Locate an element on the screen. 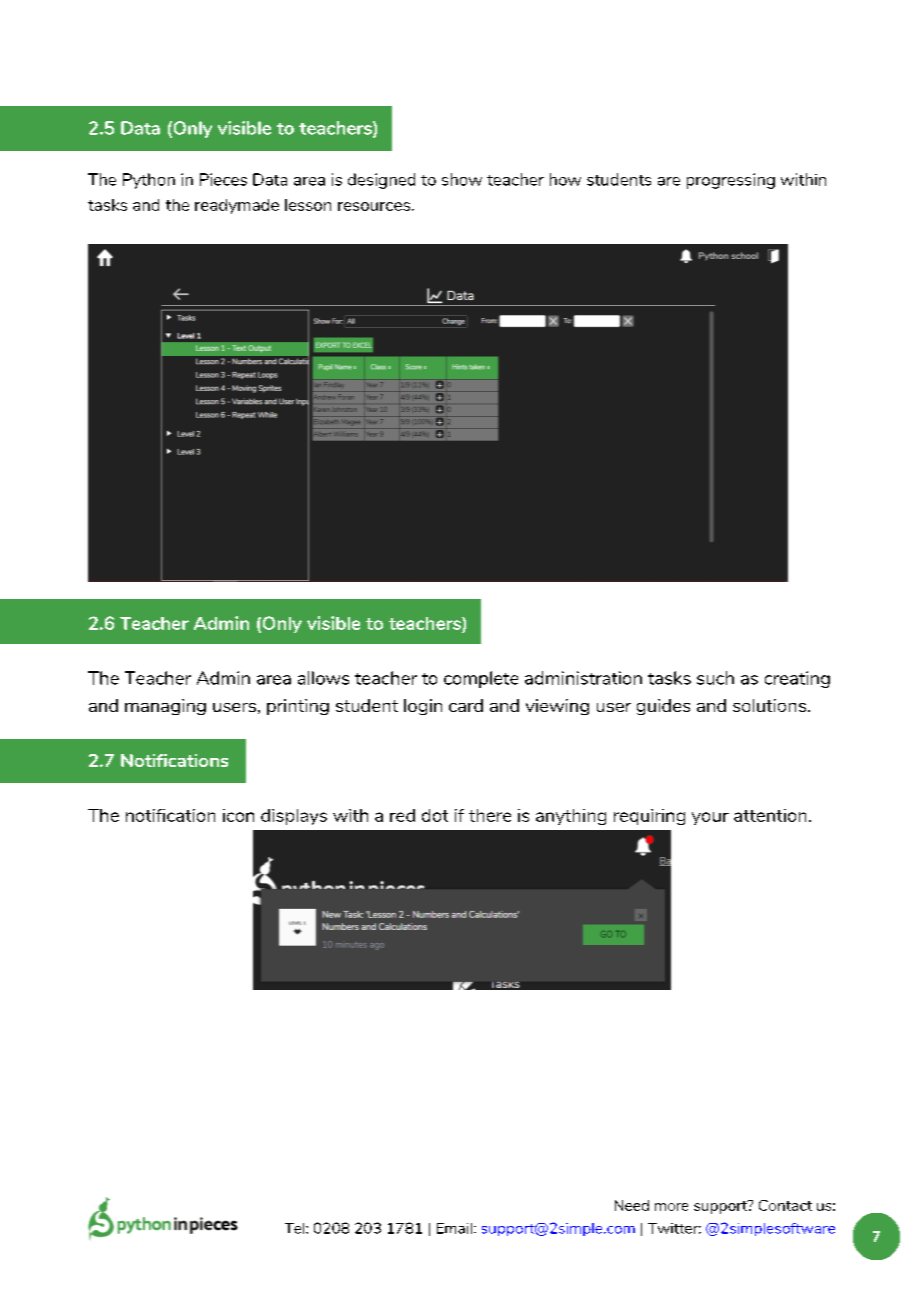  progressing is located at coordinates (731, 181).
